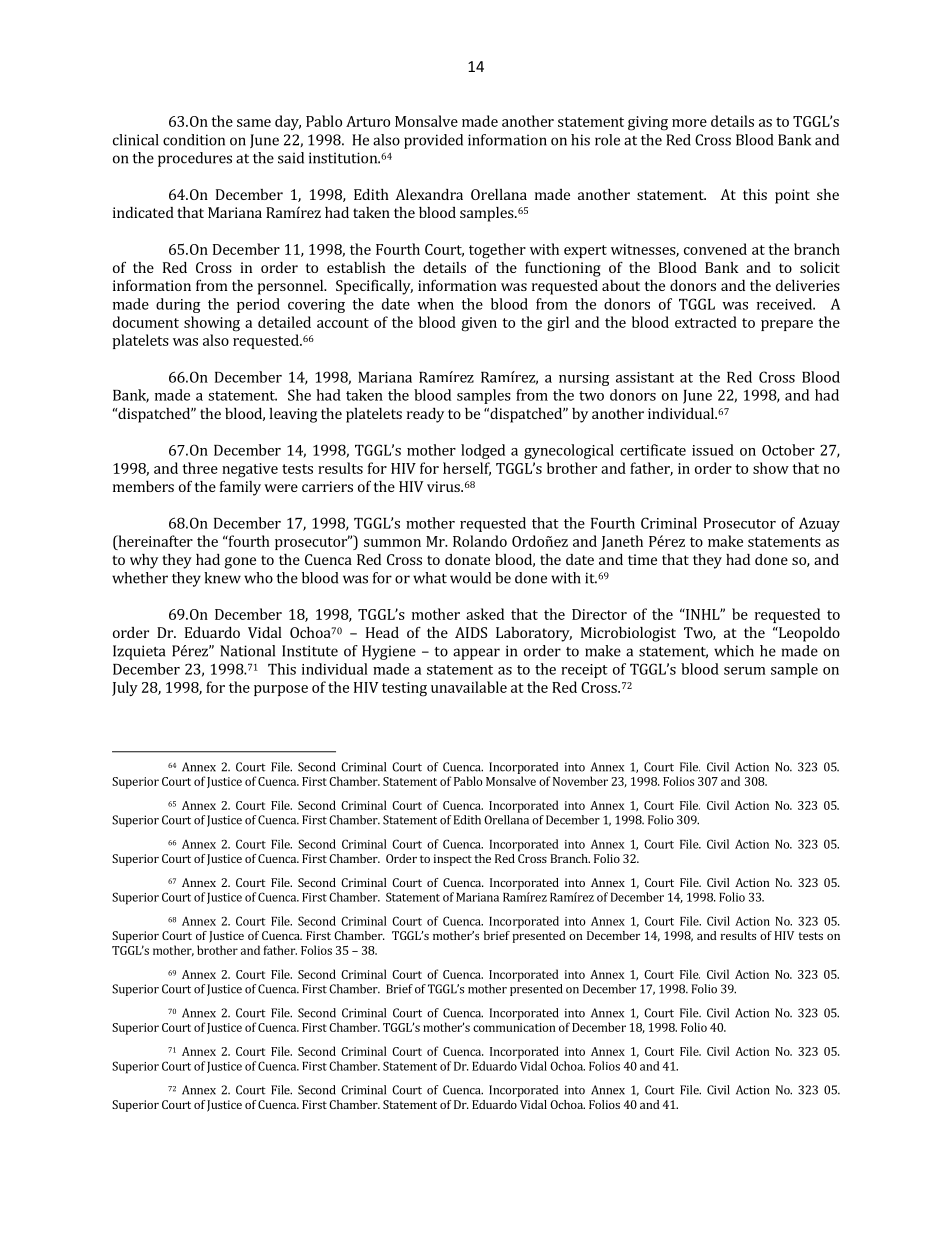 This screenshot has height=1233, width=952. What do you see at coordinates (194, 140) in the screenshot?
I see `condition` at bounding box center [194, 140].
